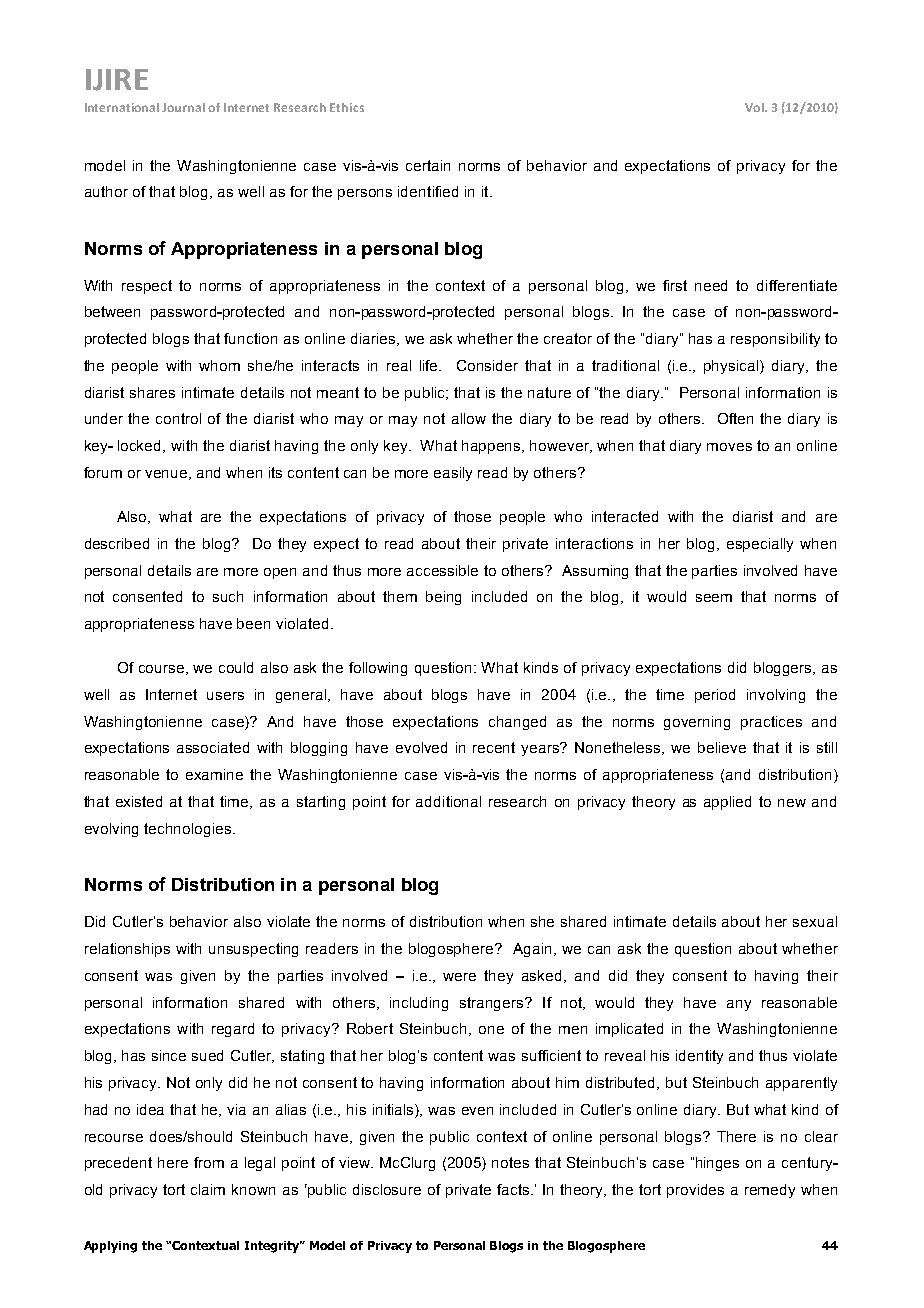  Describe the element at coordinates (711, 285) in the image. I see `need` at that location.
